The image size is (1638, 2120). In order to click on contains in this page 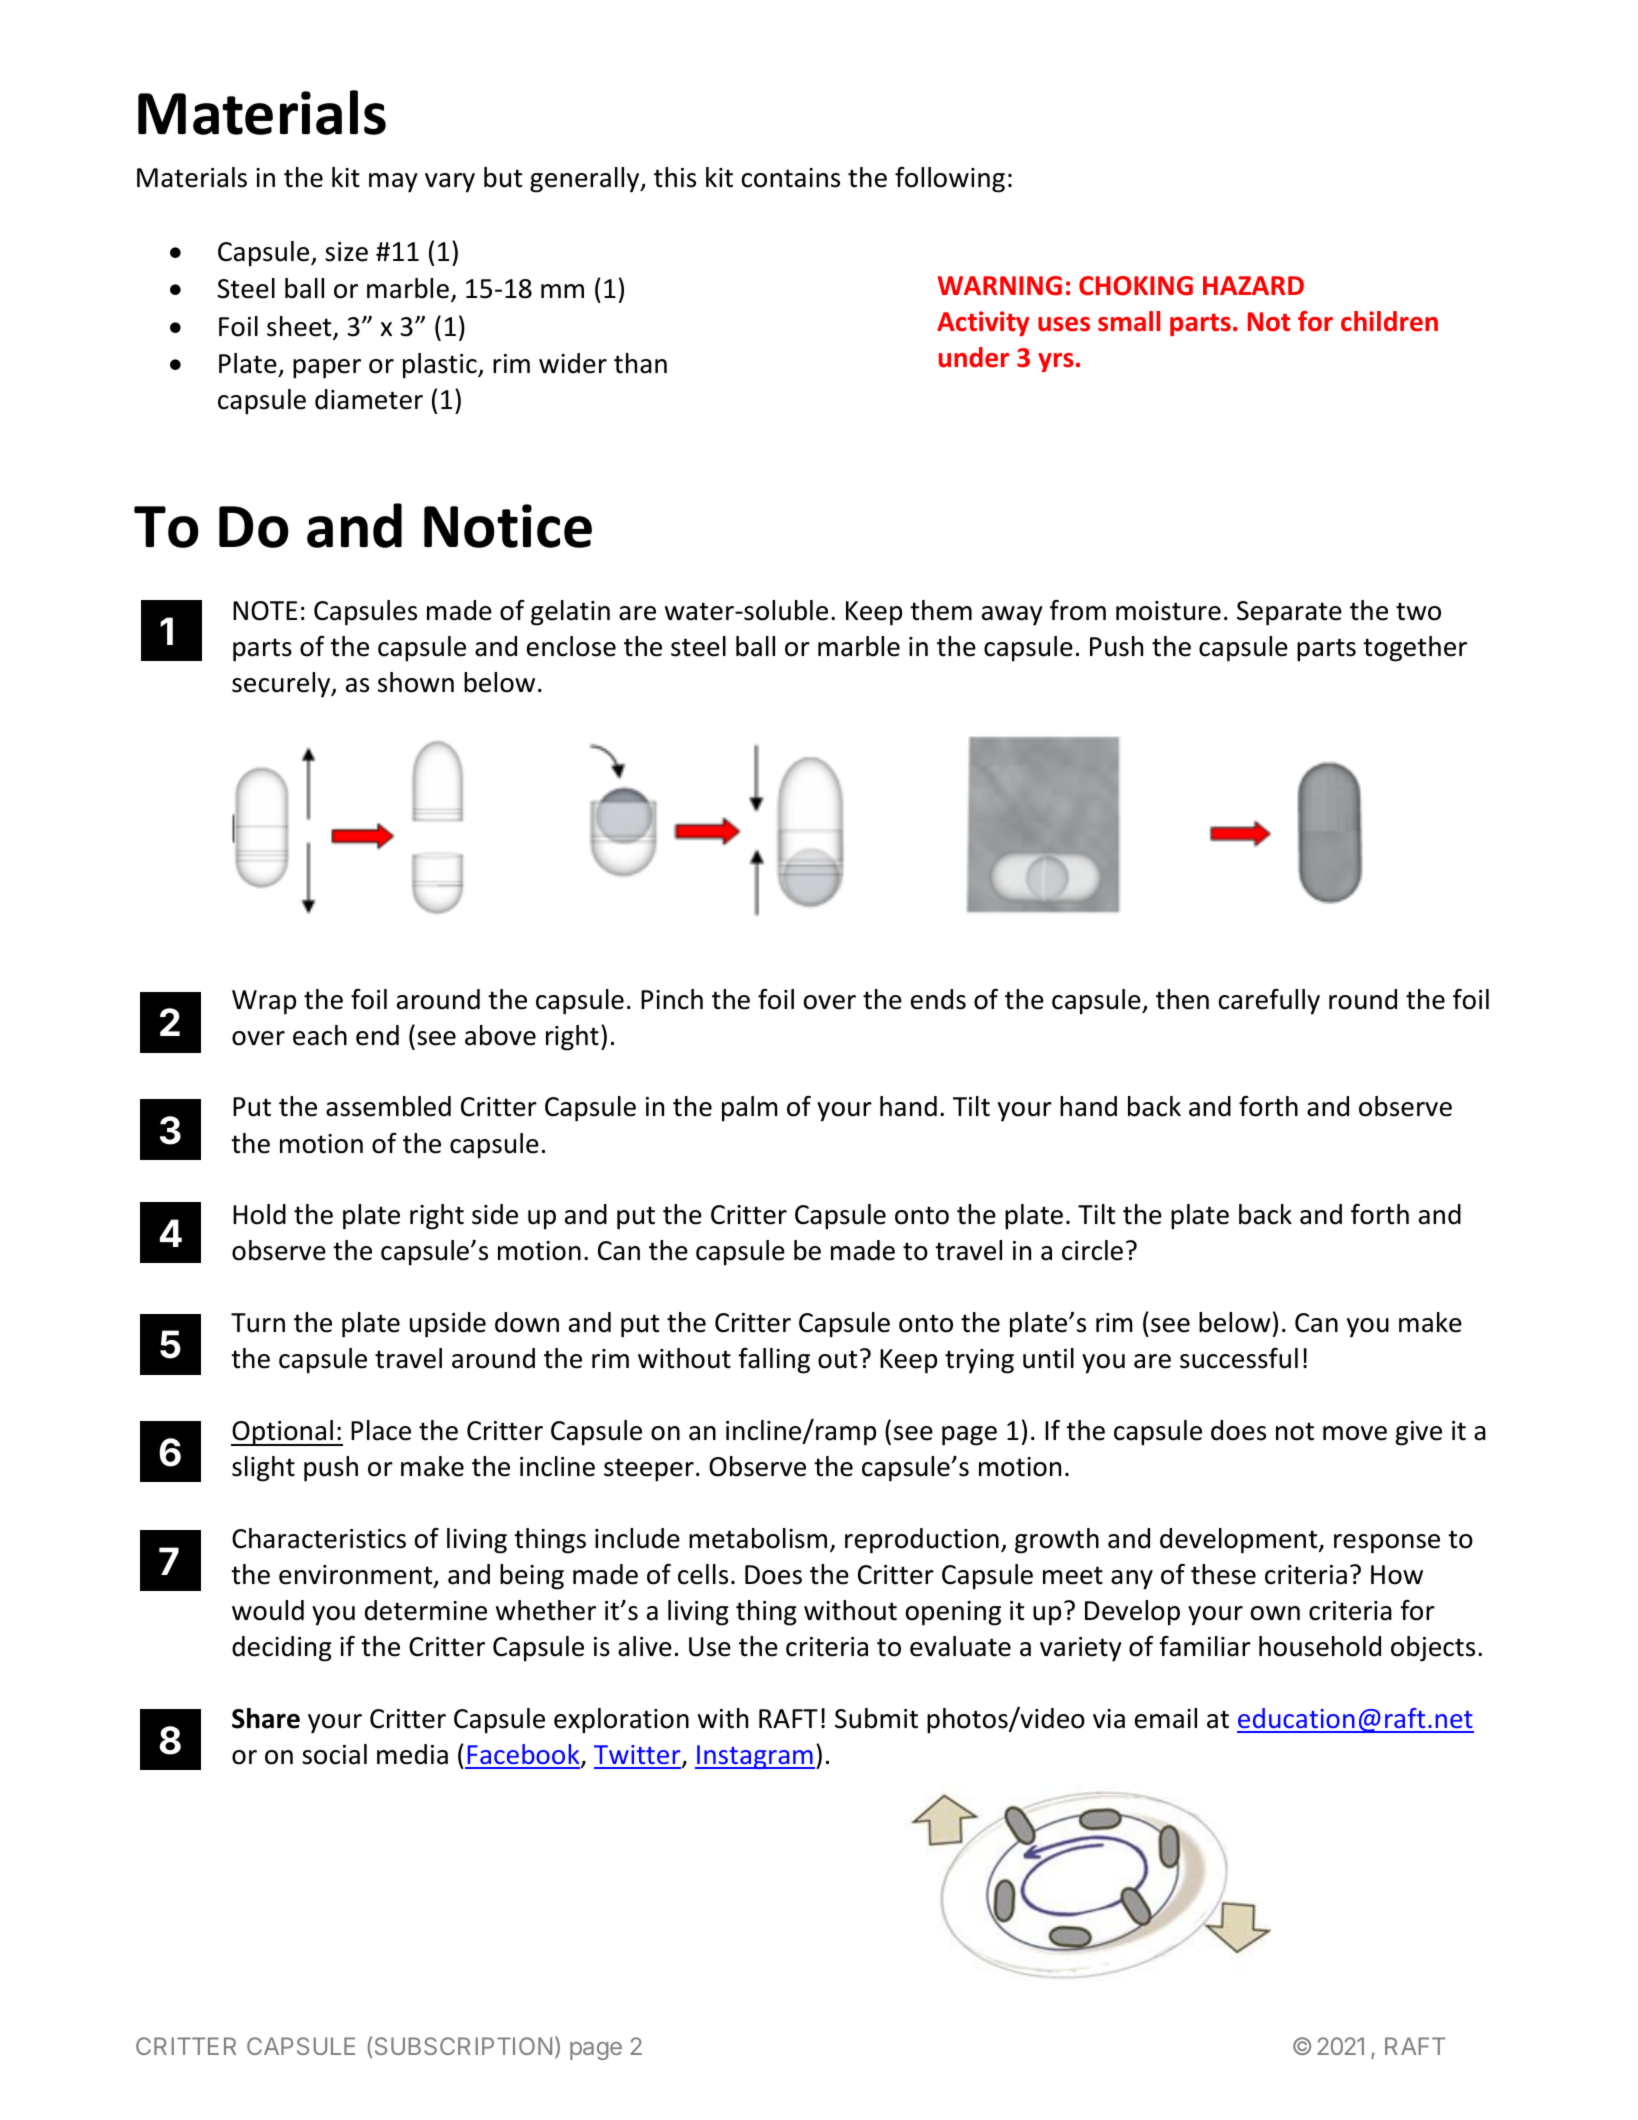, I will do `click(791, 178)`.
